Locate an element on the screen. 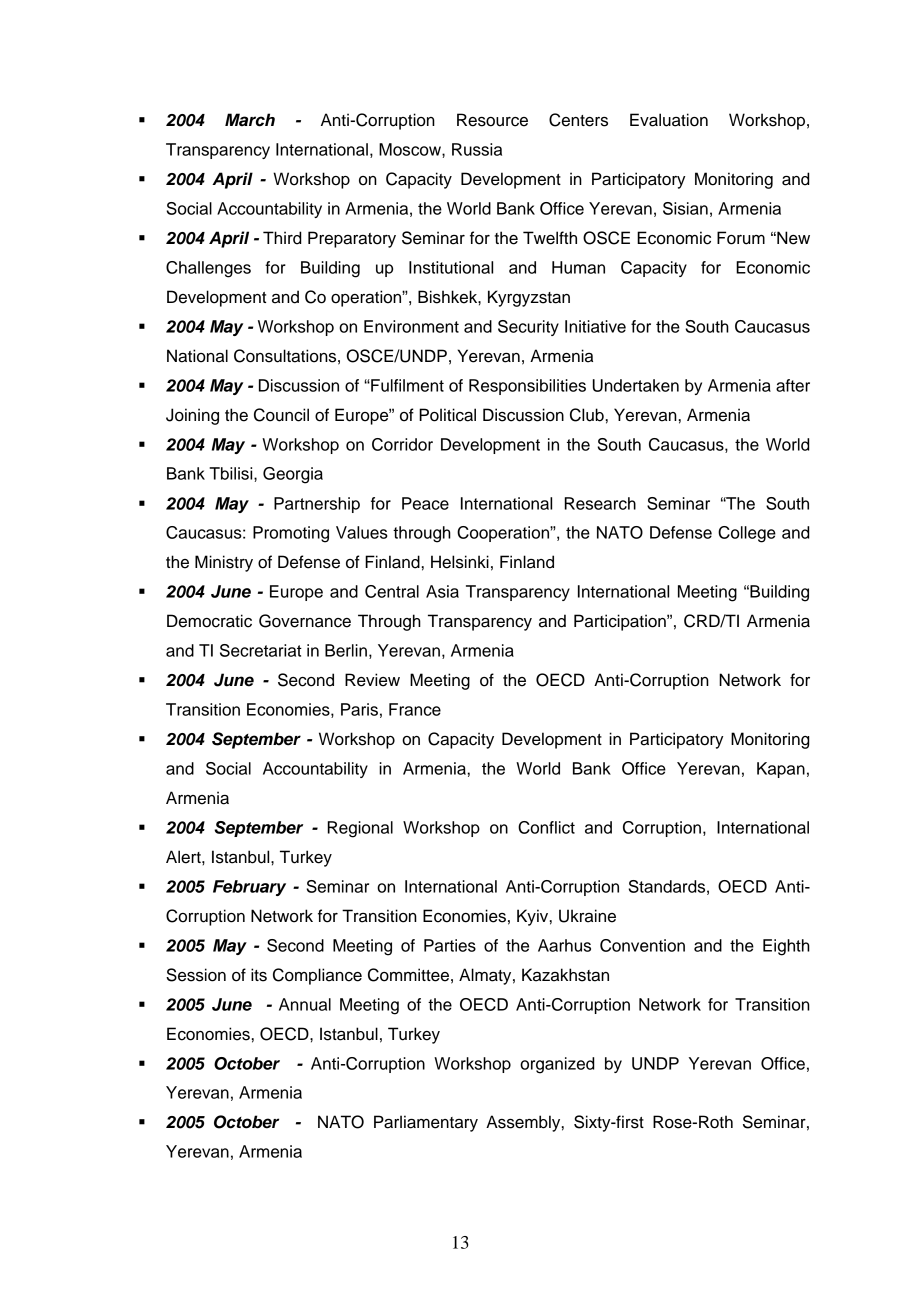 Image resolution: width=924 pixels, height=1308 pixels. Evaluation is located at coordinates (669, 120).
